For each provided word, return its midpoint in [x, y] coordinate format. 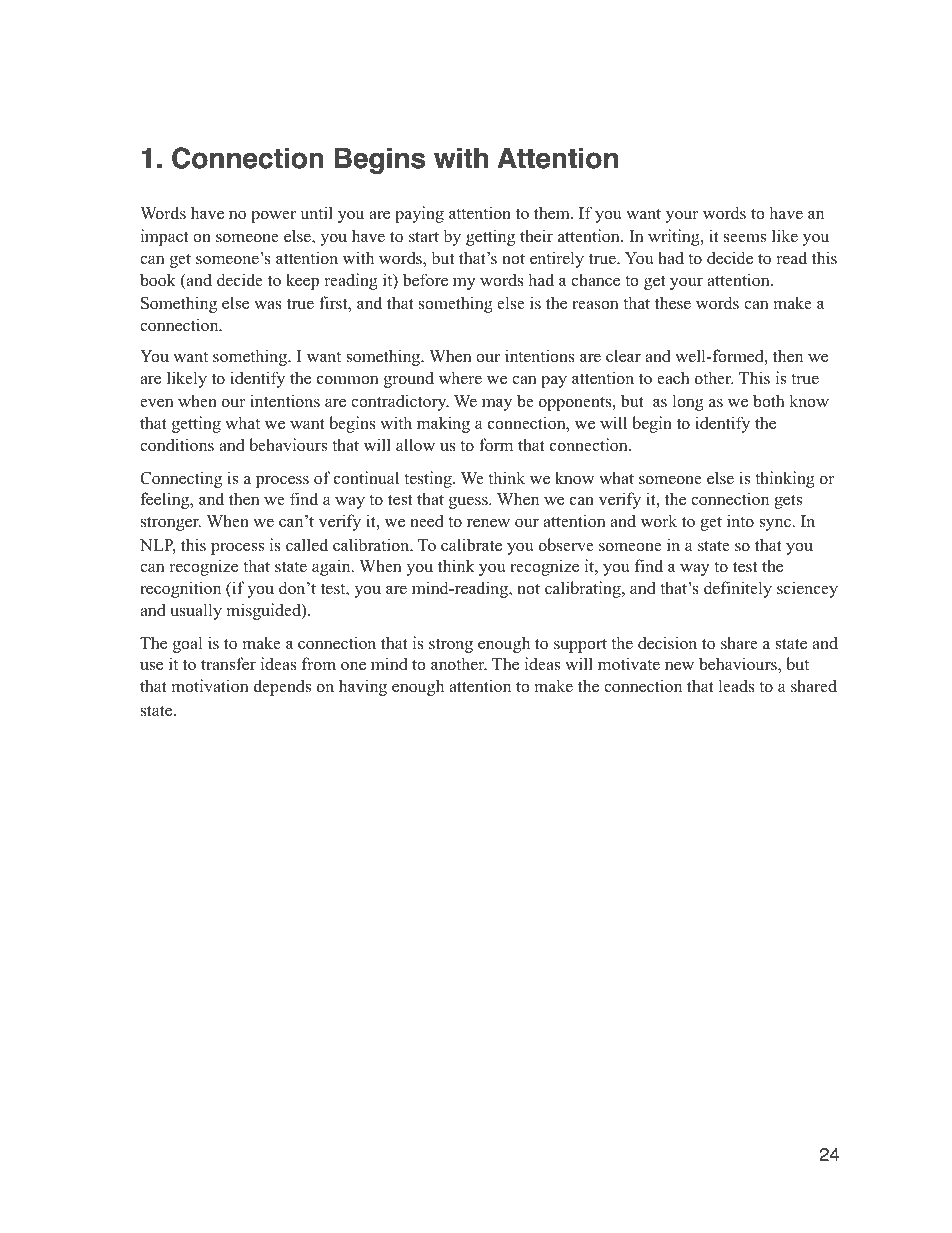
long [688, 402]
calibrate [471, 545]
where [460, 378]
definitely [738, 589]
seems [745, 238]
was [268, 305]
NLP [158, 546]
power [273, 216]
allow [415, 445]
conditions [177, 445]
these [673, 303]
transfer [228, 664]
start [424, 237]
